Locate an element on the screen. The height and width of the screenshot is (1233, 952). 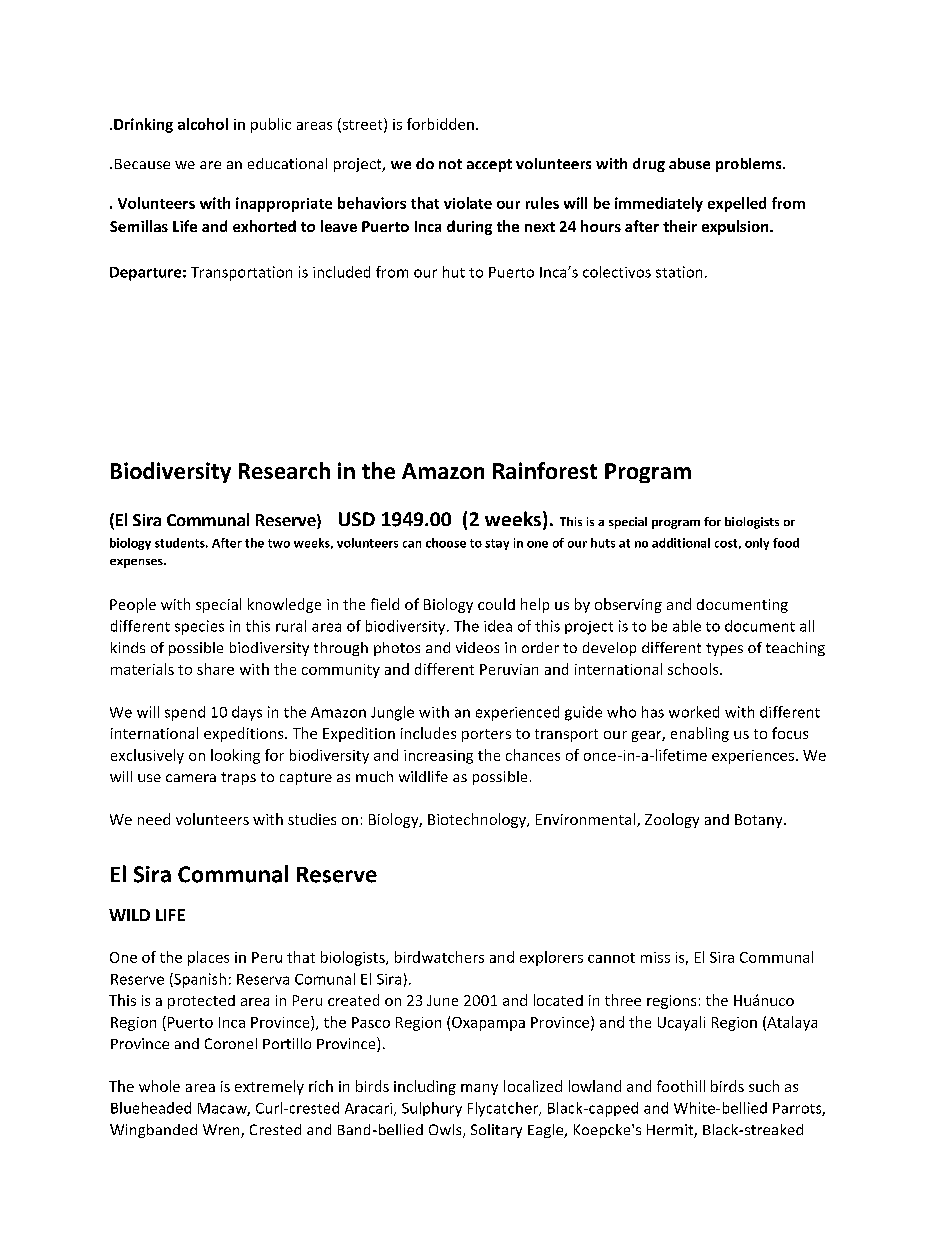
species is located at coordinates (199, 627).
